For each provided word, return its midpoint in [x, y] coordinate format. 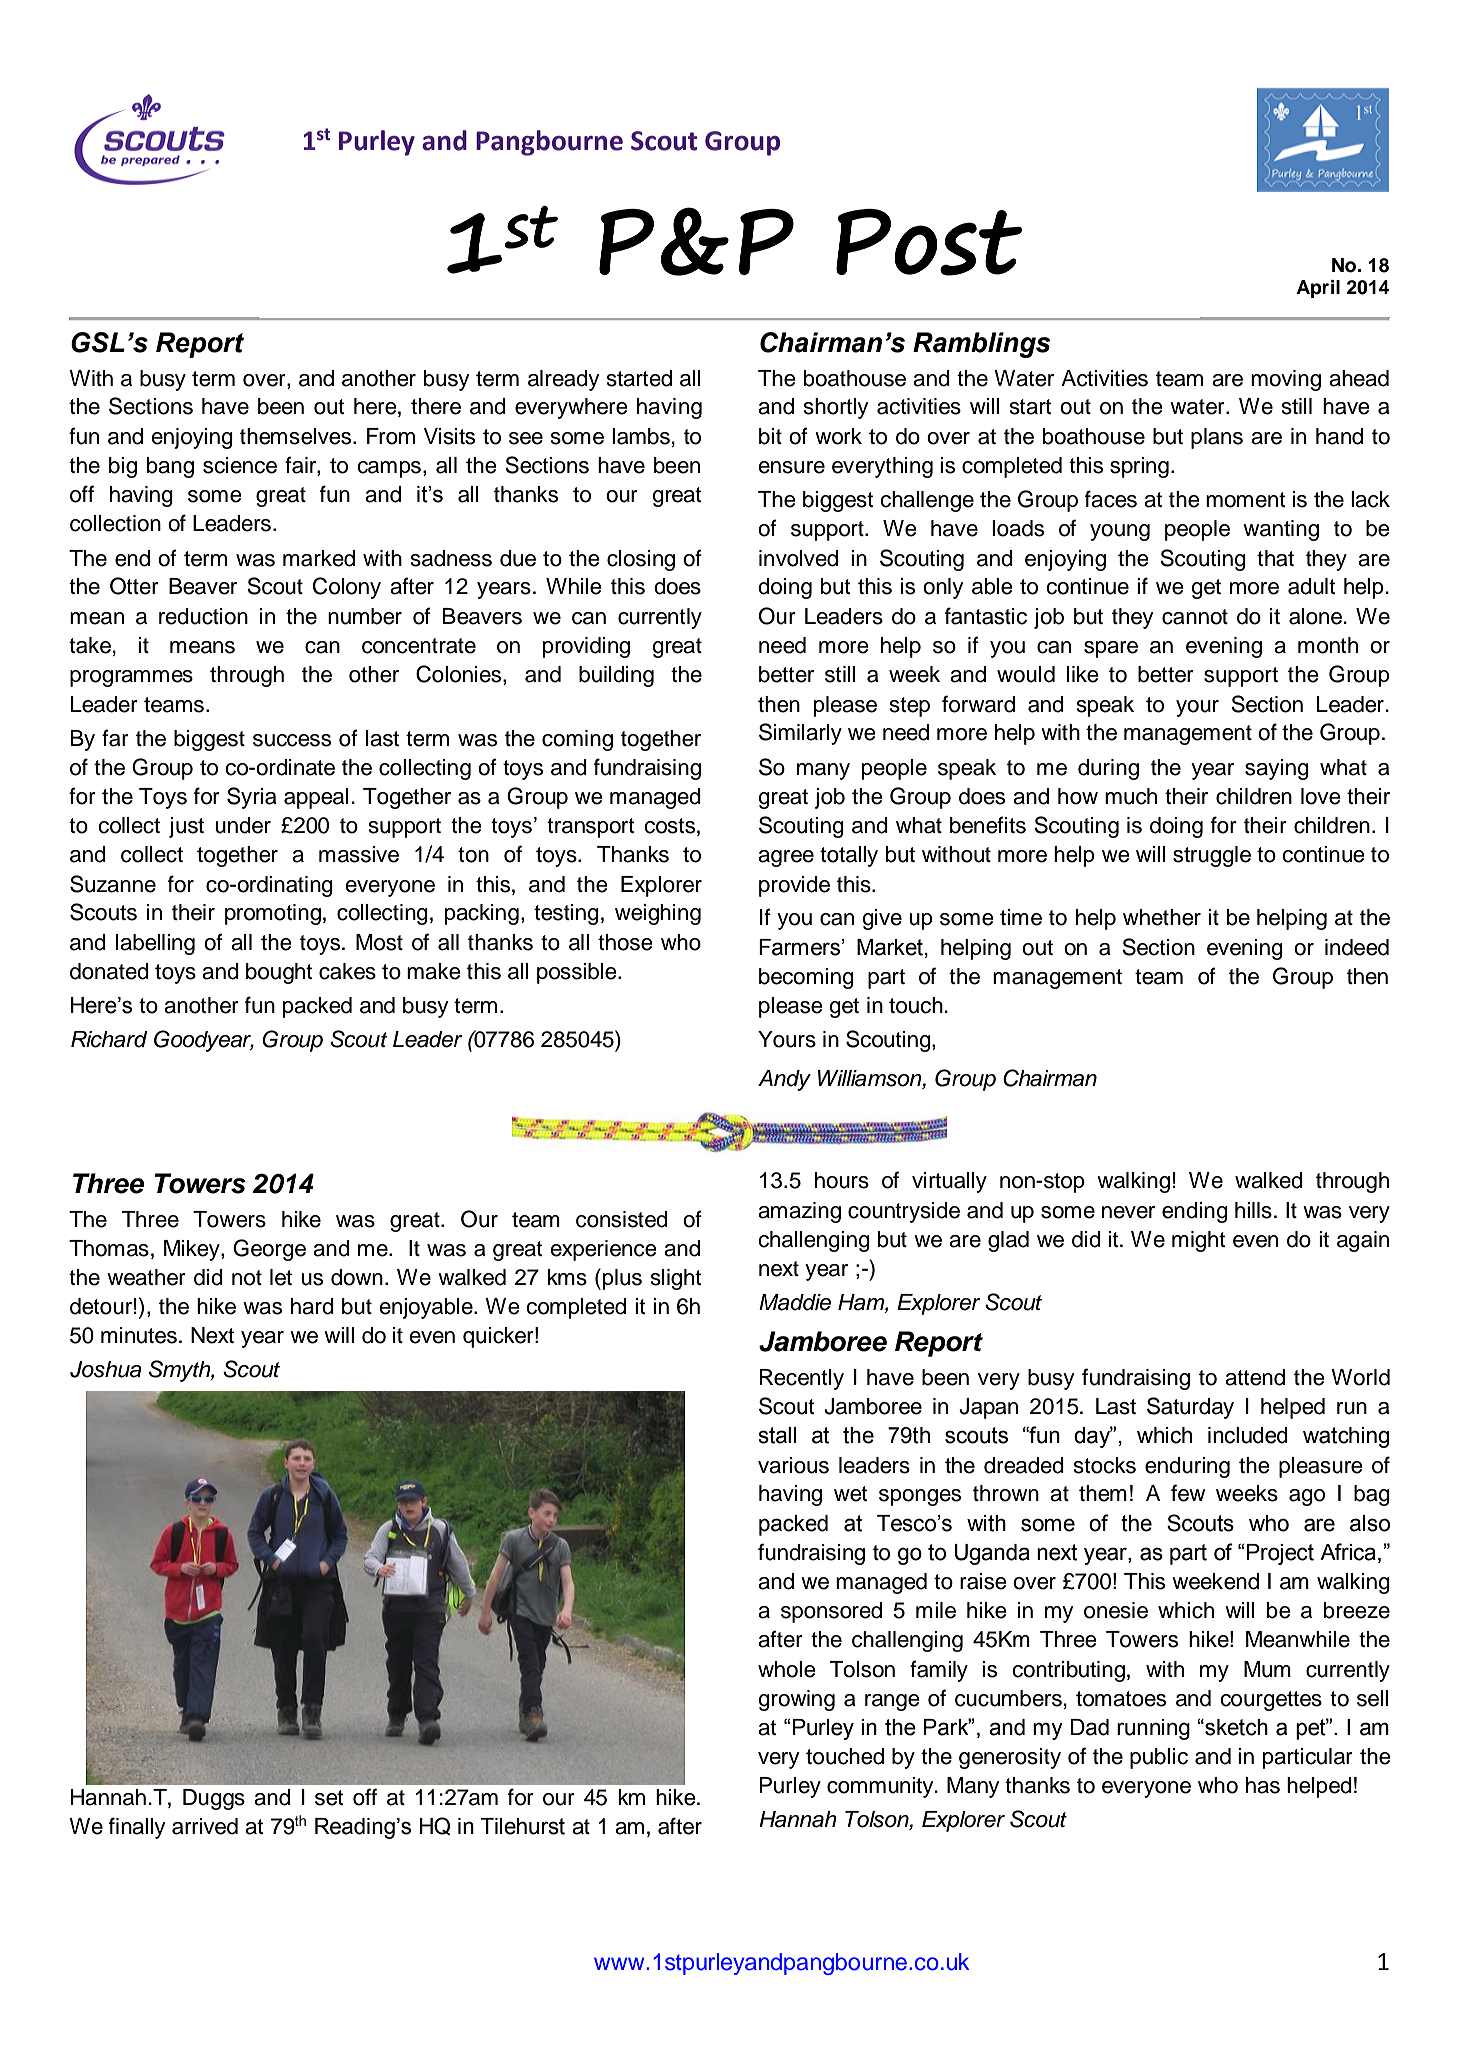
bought [279, 973]
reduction [203, 616]
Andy [784, 1080]
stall [777, 1435]
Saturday [1190, 1408]
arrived [205, 1826]
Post [929, 242]
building [616, 676]
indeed [1357, 947]
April [1318, 289]
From [391, 436]
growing [796, 1700]
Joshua [106, 1369]
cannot [1195, 617]
